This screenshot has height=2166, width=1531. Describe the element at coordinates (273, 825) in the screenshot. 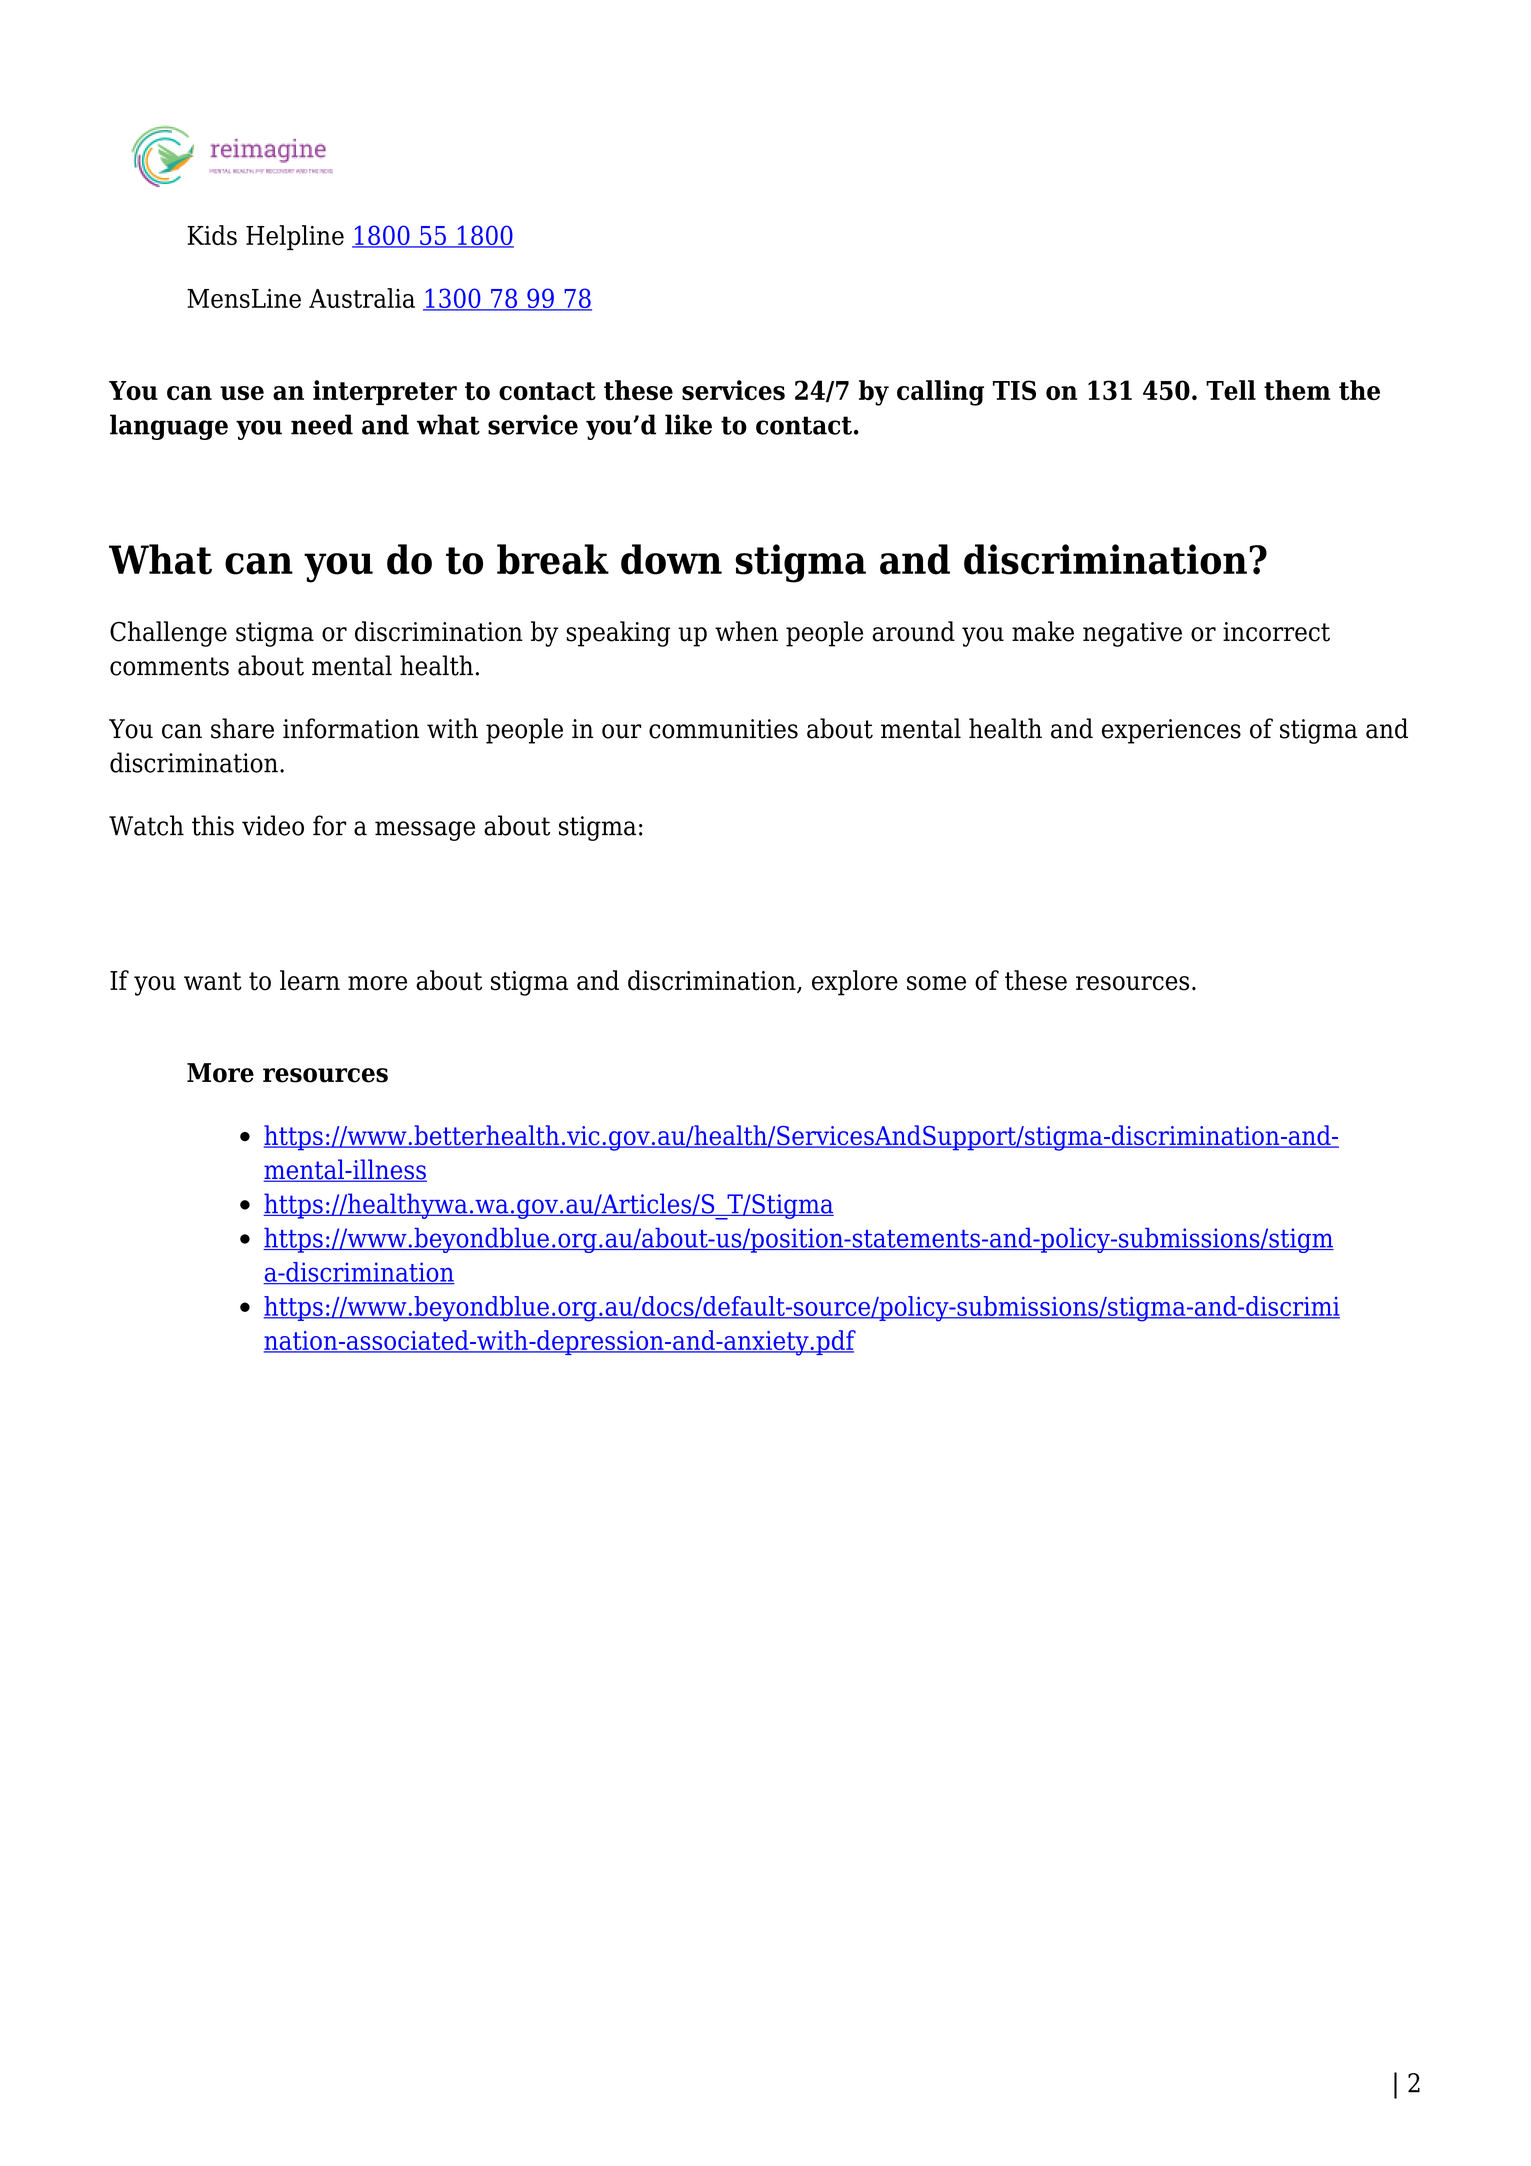

I see `video` at that location.
